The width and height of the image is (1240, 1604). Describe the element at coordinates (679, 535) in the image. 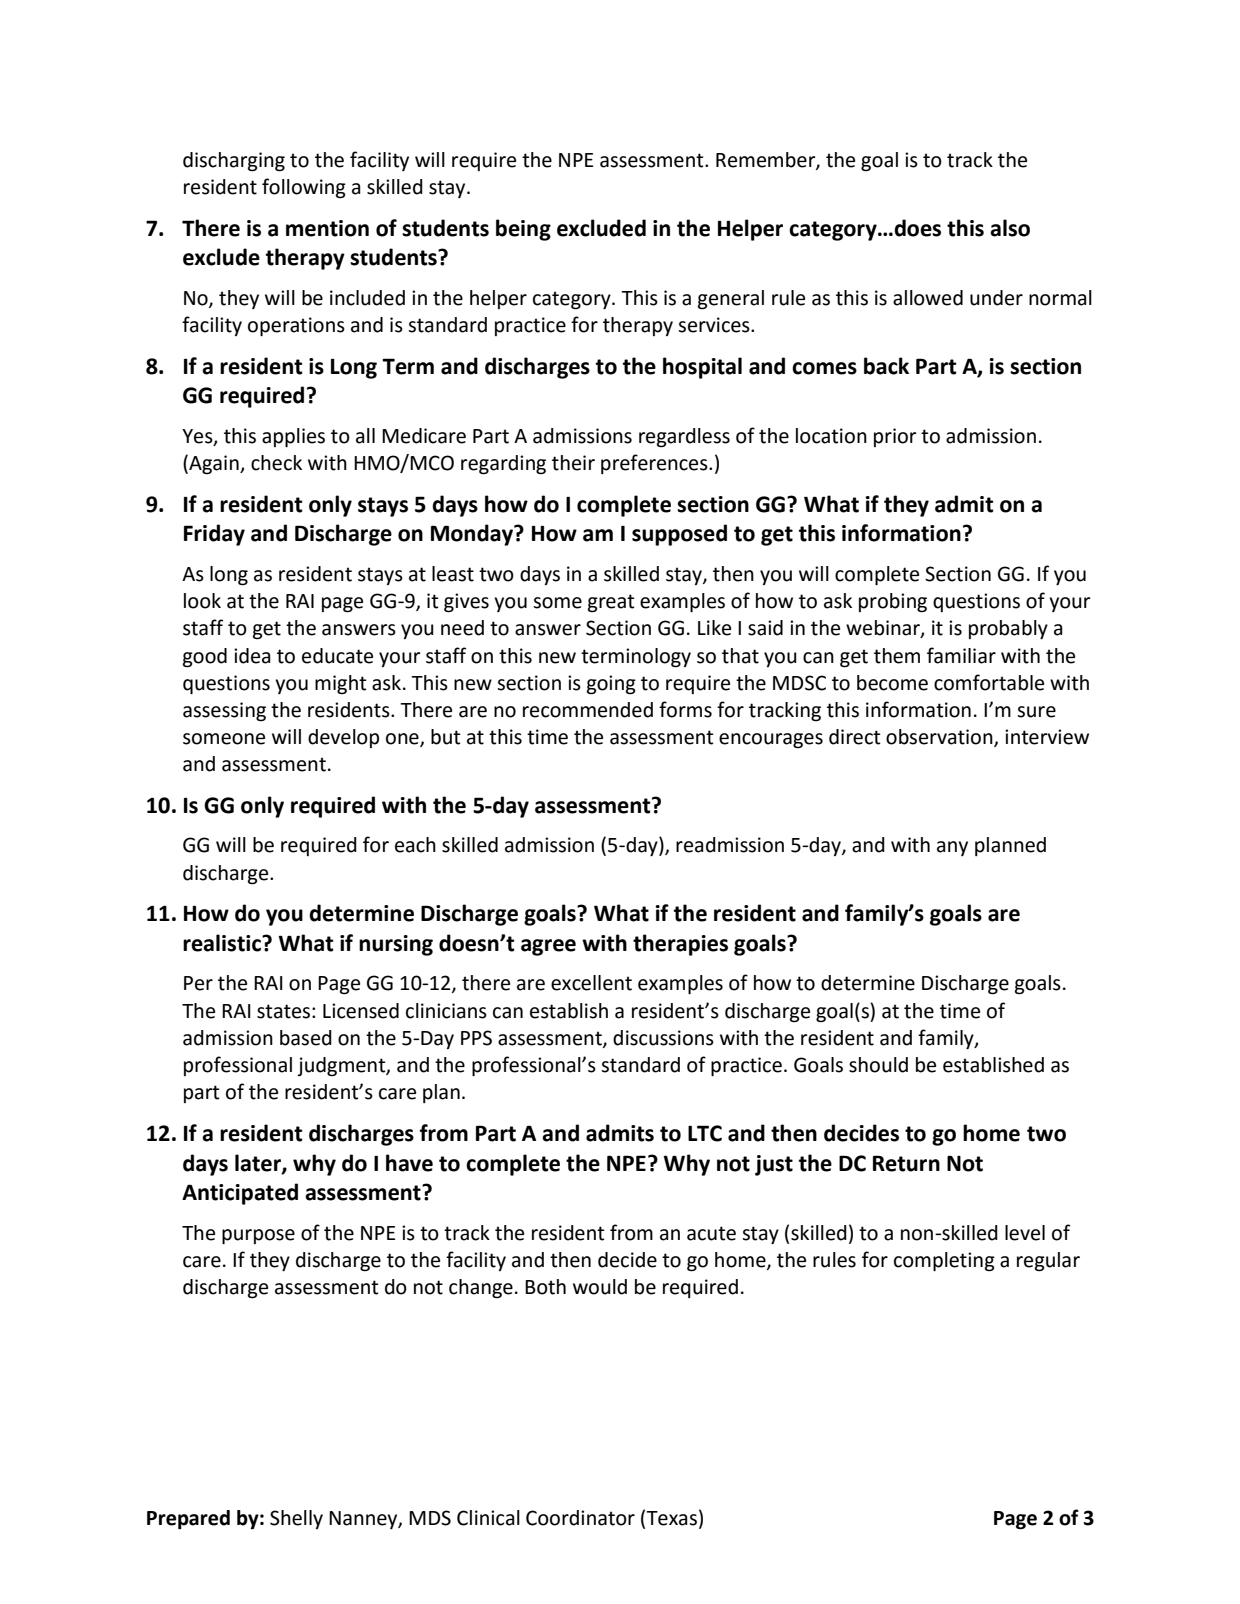

I see `supposed` at that location.
